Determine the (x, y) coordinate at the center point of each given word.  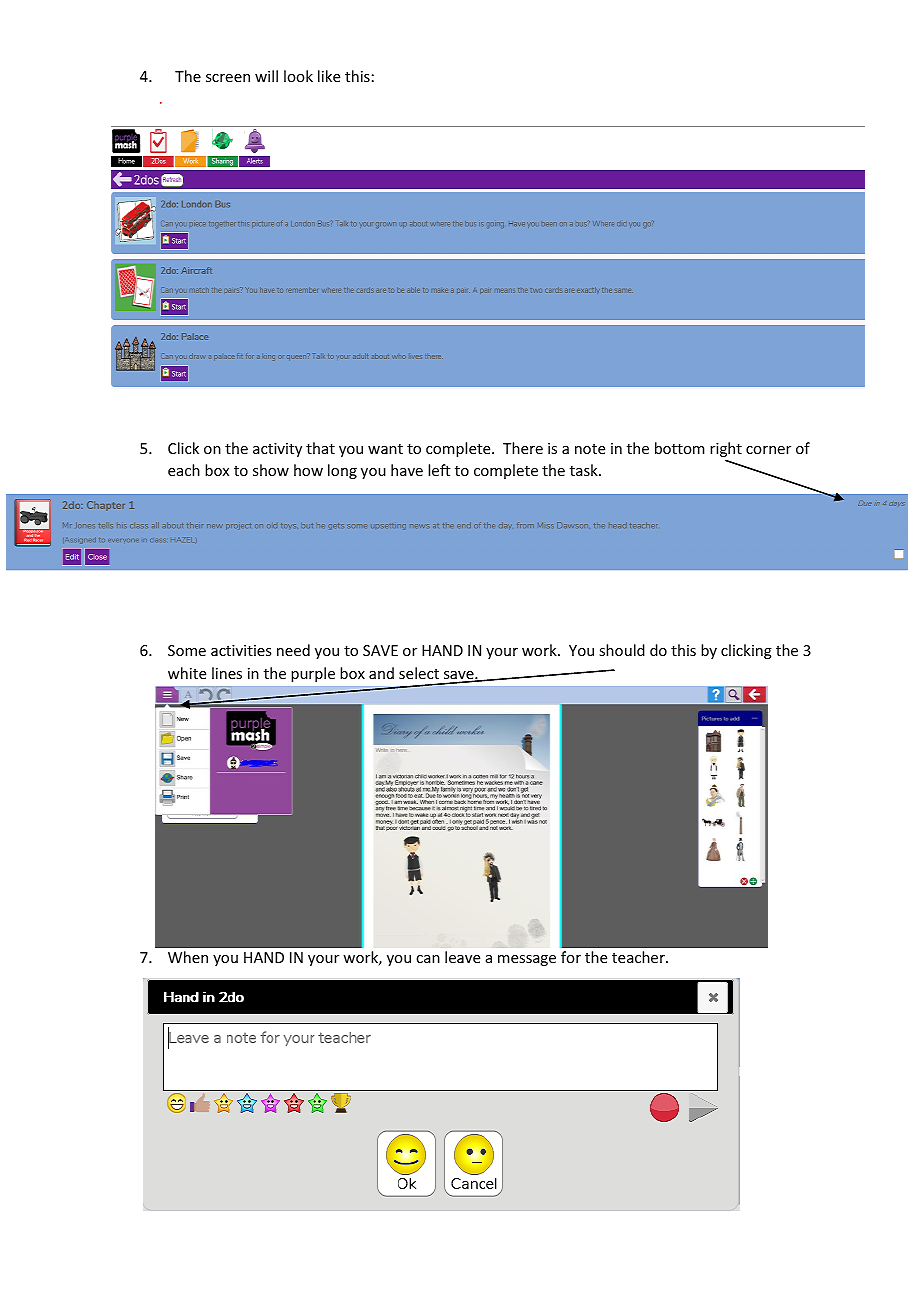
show (271, 470)
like (329, 76)
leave (462, 957)
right (726, 451)
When (188, 957)
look (298, 76)
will (266, 76)
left (439, 470)
